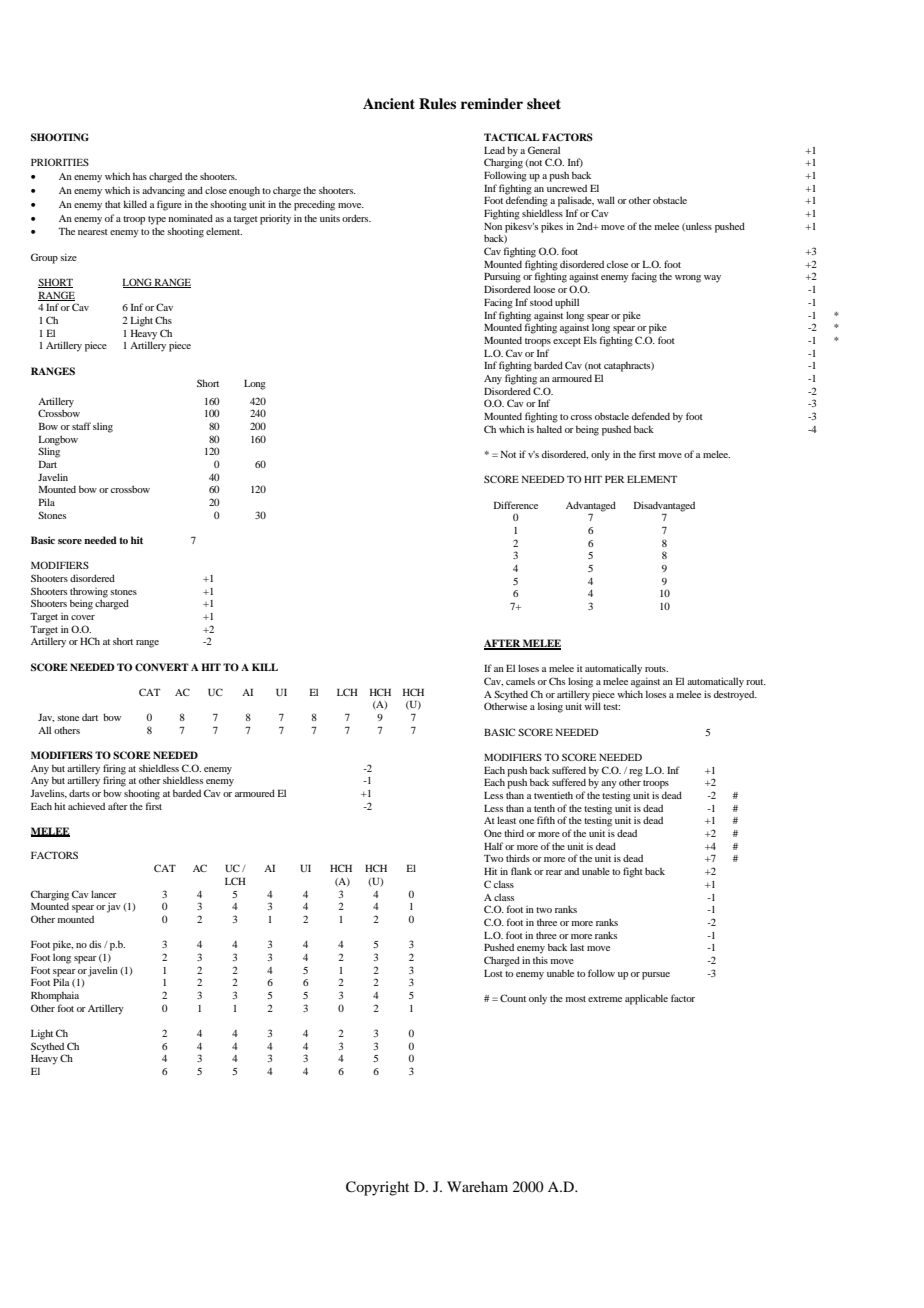  What do you see at coordinates (81, 426) in the screenshot?
I see `staff` at bounding box center [81, 426].
